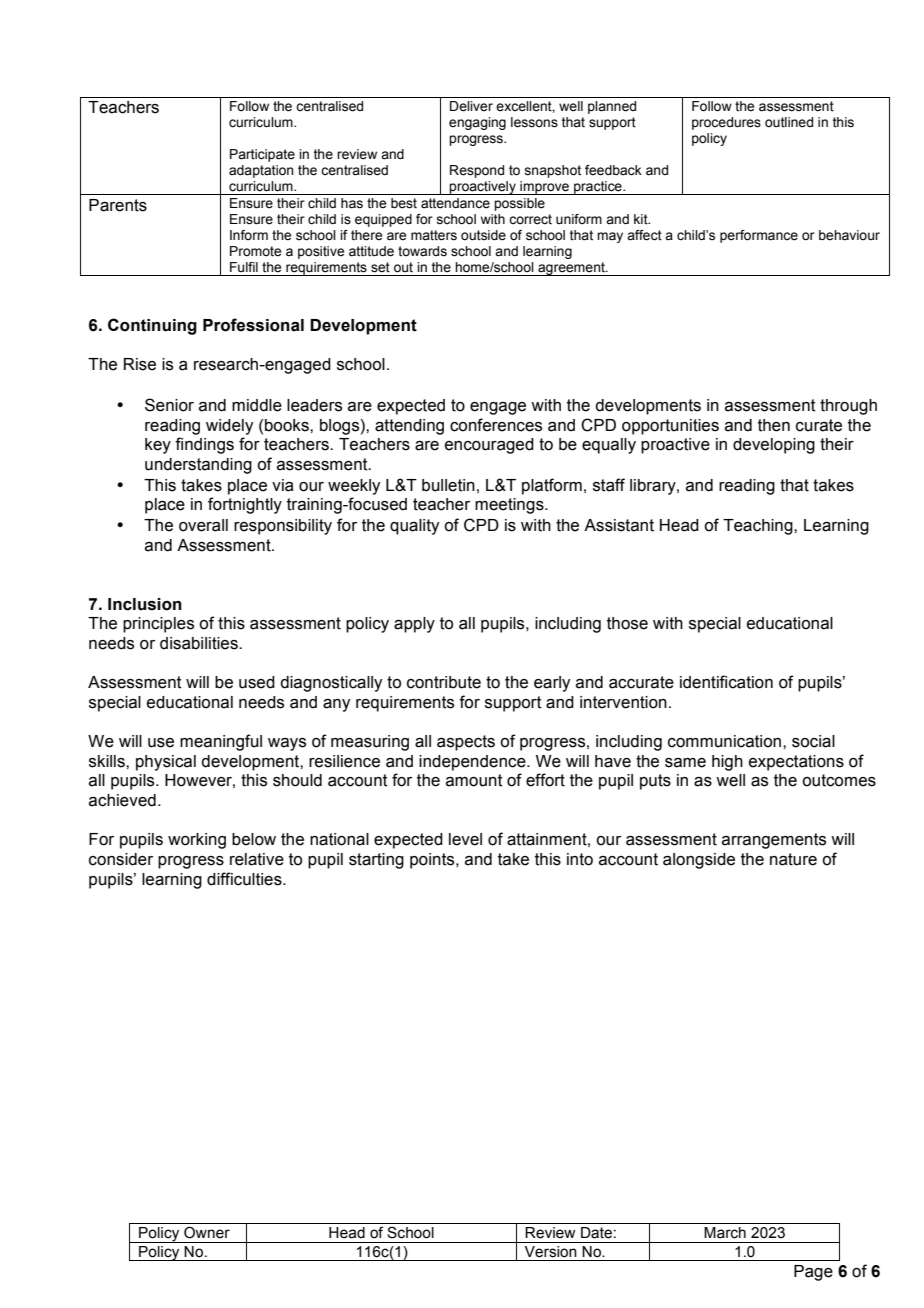 Image resolution: width=924 pixels, height=1308 pixels. I want to click on outlined, so click(789, 122).
